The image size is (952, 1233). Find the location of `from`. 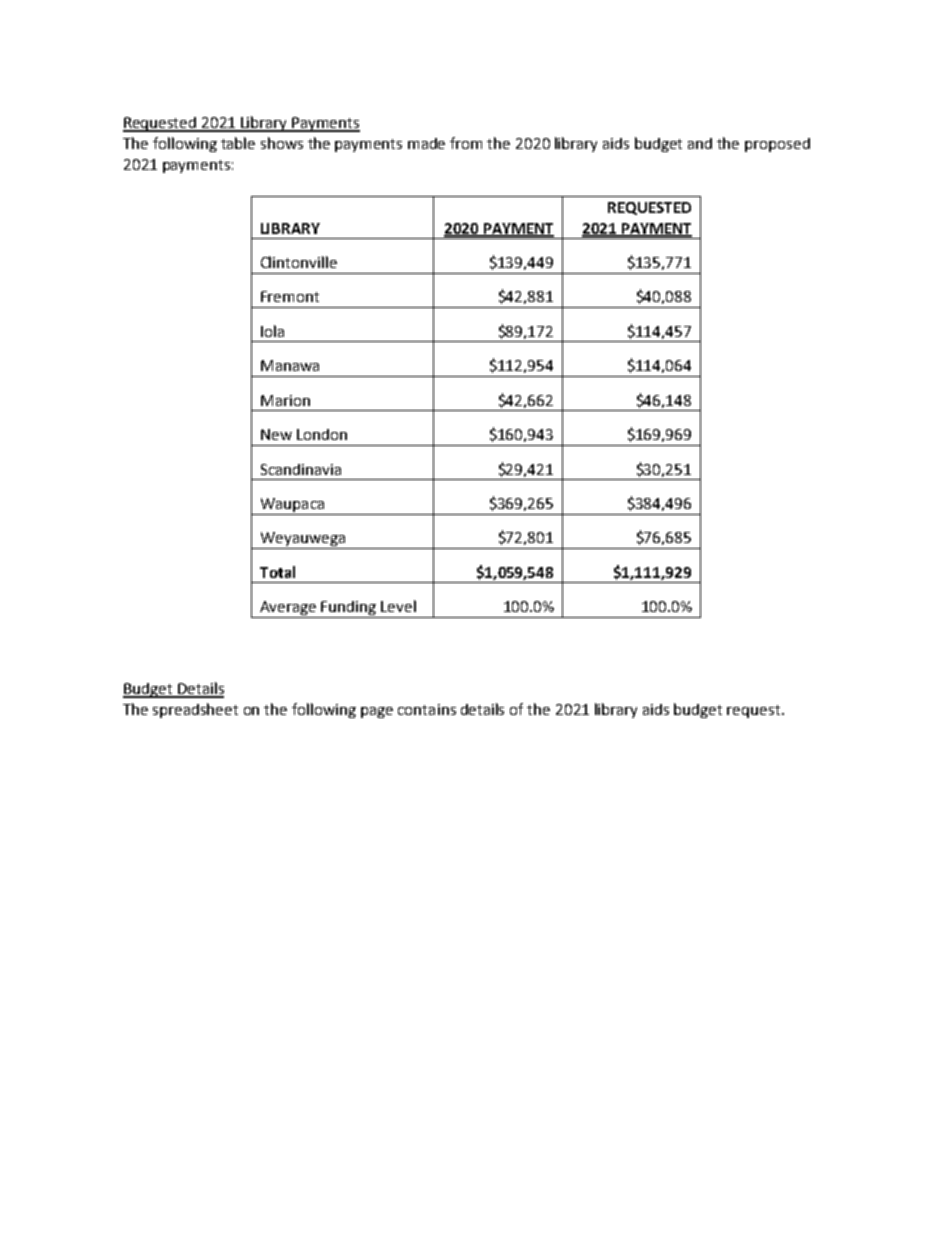

from is located at coordinates (466, 143).
